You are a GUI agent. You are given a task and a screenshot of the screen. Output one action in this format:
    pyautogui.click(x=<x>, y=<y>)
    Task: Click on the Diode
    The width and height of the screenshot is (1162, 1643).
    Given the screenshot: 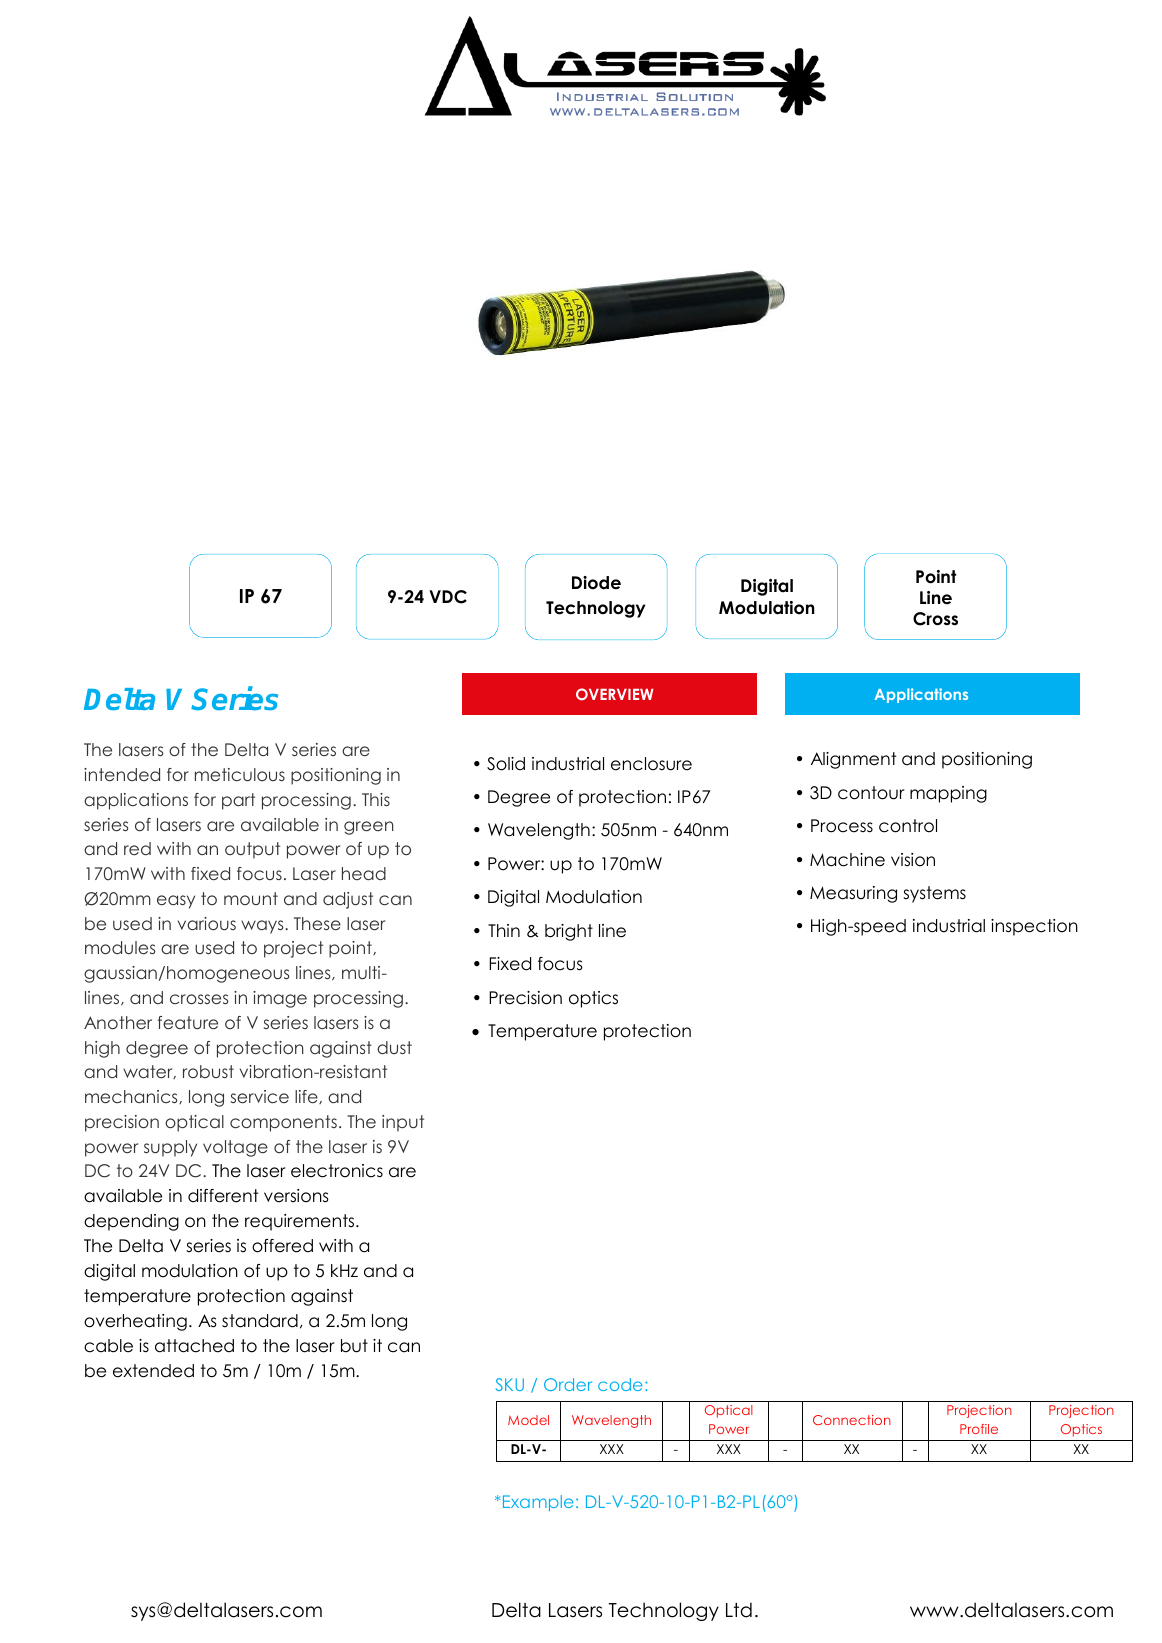 What is the action you would take?
    pyautogui.click(x=596, y=583)
